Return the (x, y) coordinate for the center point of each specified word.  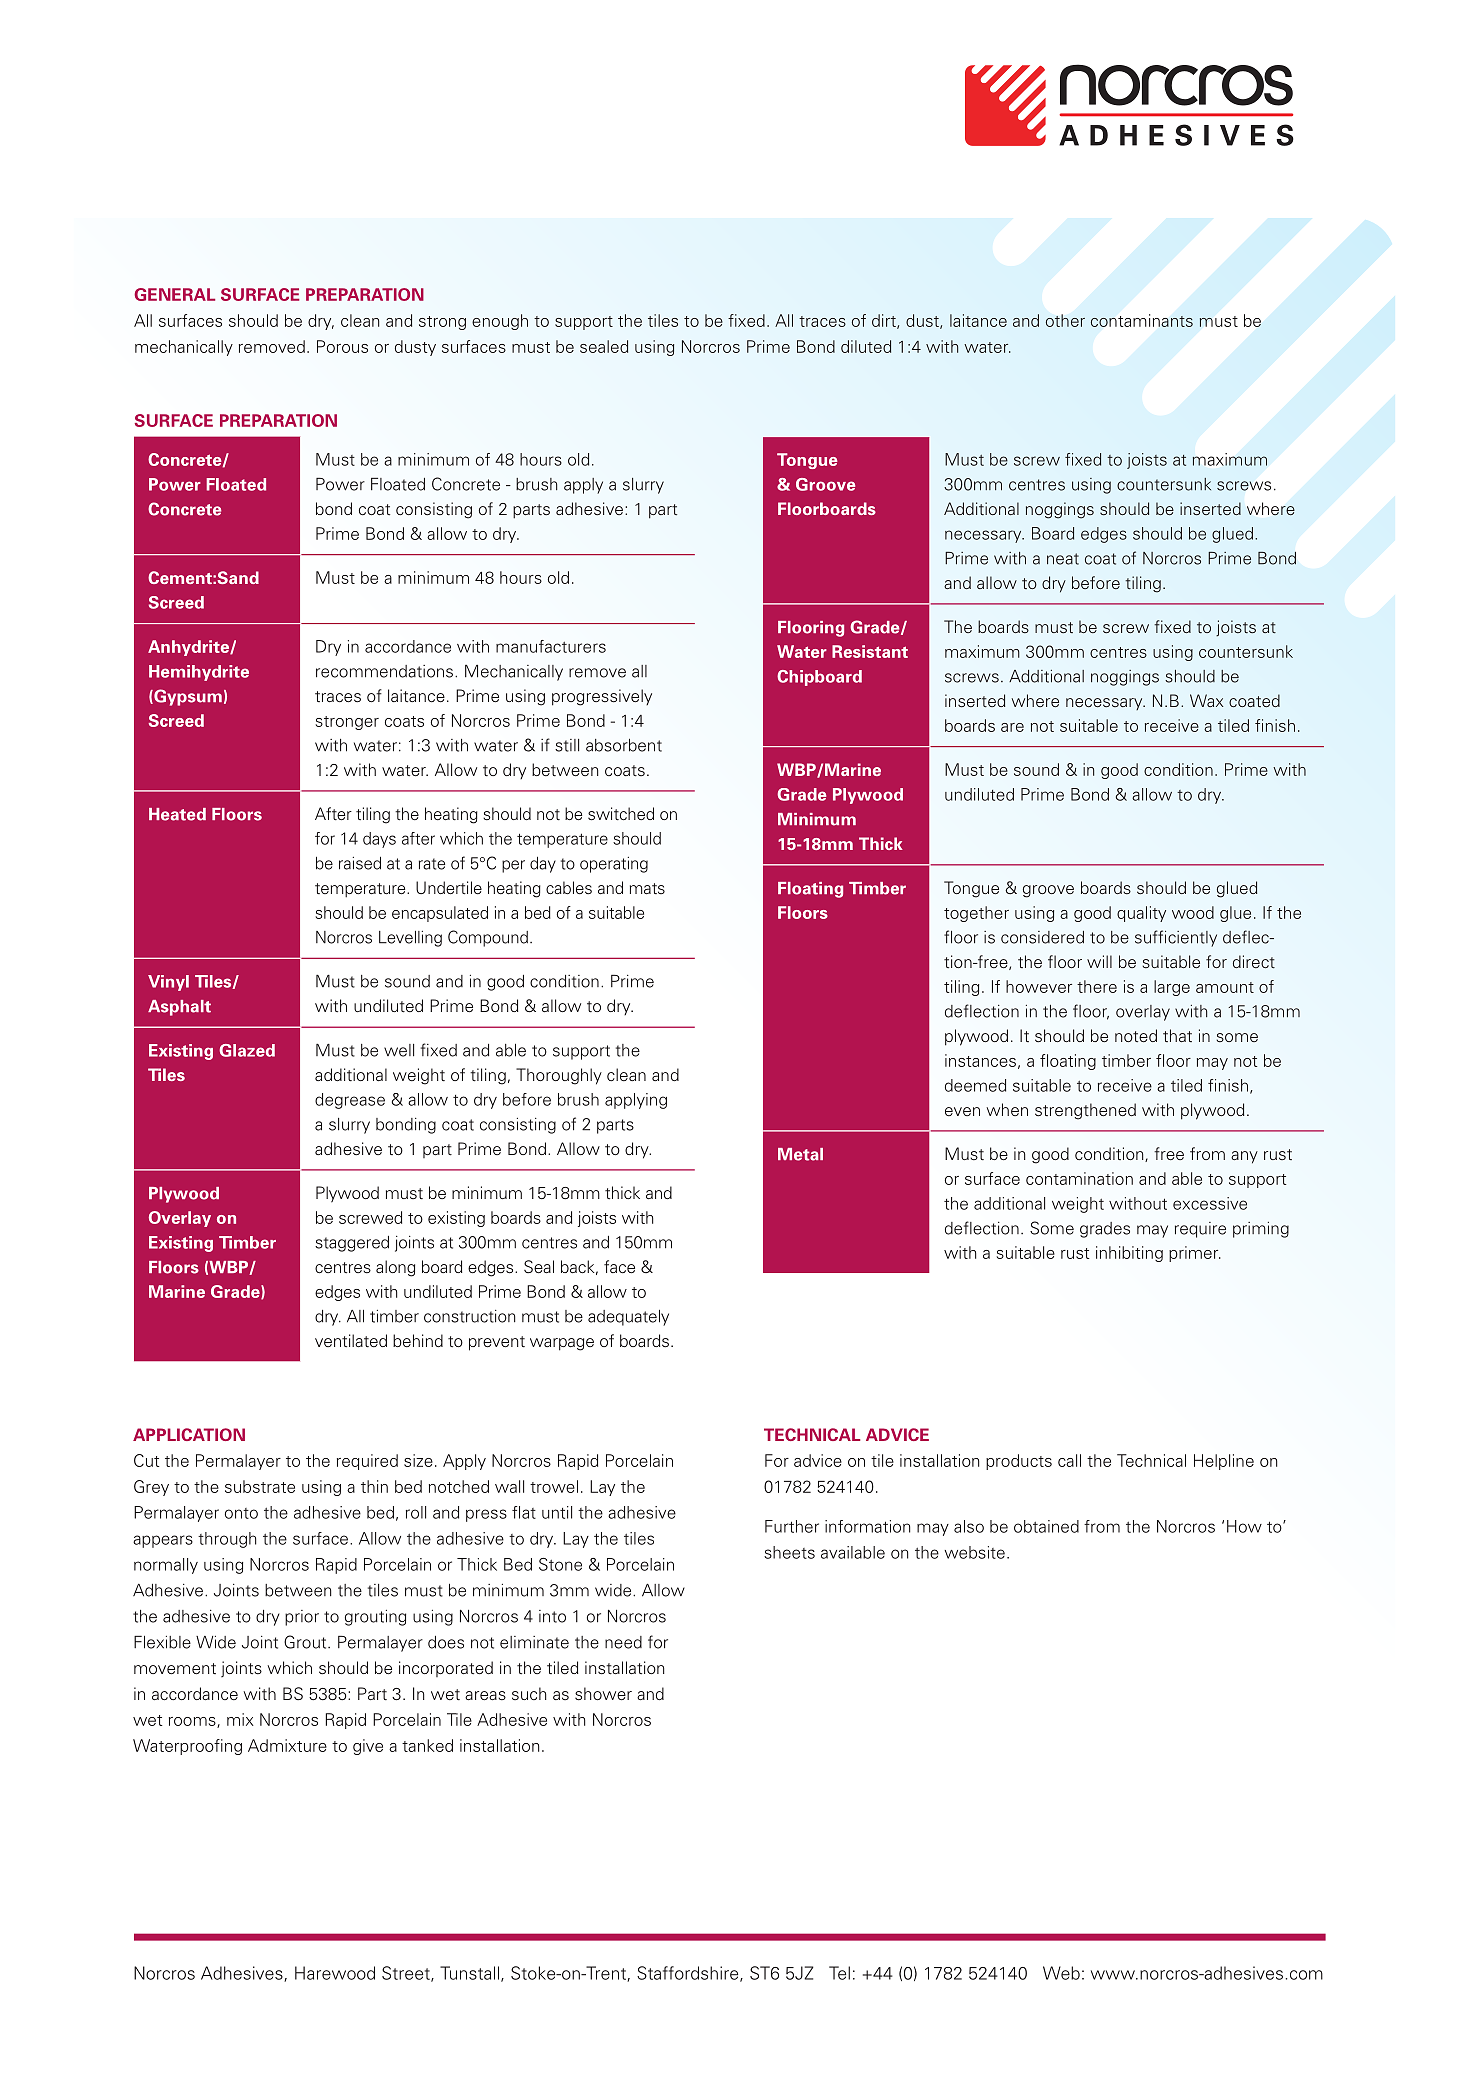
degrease (350, 1101)
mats (647, 888)
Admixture (287, 1745)
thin (374, 1486)
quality (1141, 914)
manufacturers (551, 646)
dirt (885, 321)
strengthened (1085, 1111)
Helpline (1224, 1462)
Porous (342, 346)
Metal (800, 1154)
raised (360, 863)
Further (792, 1526)
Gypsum (187, 697)
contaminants (1142, 320)
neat (1063, 559)
